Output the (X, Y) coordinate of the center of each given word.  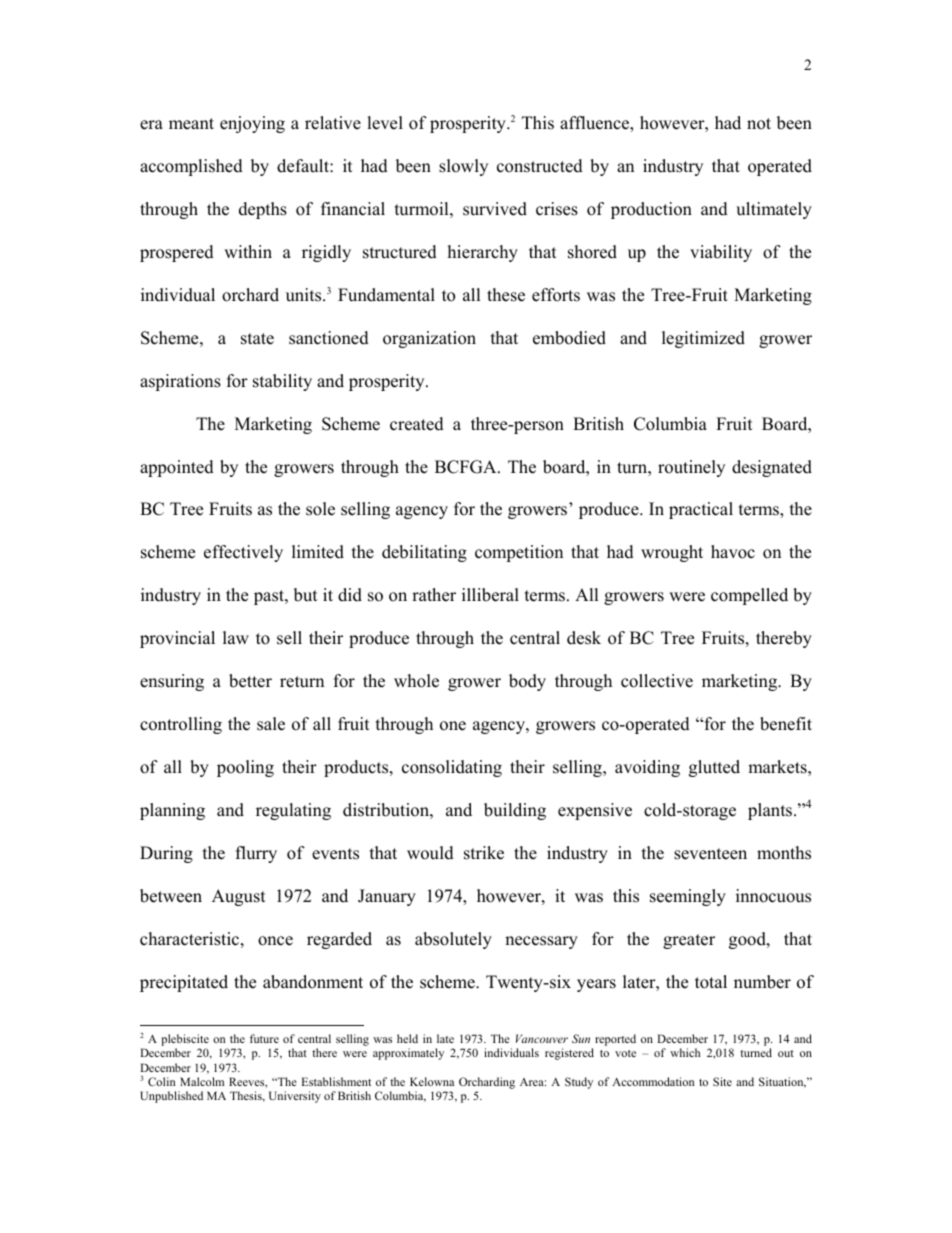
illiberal (490, 595)
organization (429, 339)
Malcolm (202, 1081)
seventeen (710, 854)
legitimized (703, 339)
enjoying (252, 124)
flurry (256, 854)
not (759, 124)
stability (282, 382)
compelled (749, 596)
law (236, 637)
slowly (463, 167)
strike (484, 853)
